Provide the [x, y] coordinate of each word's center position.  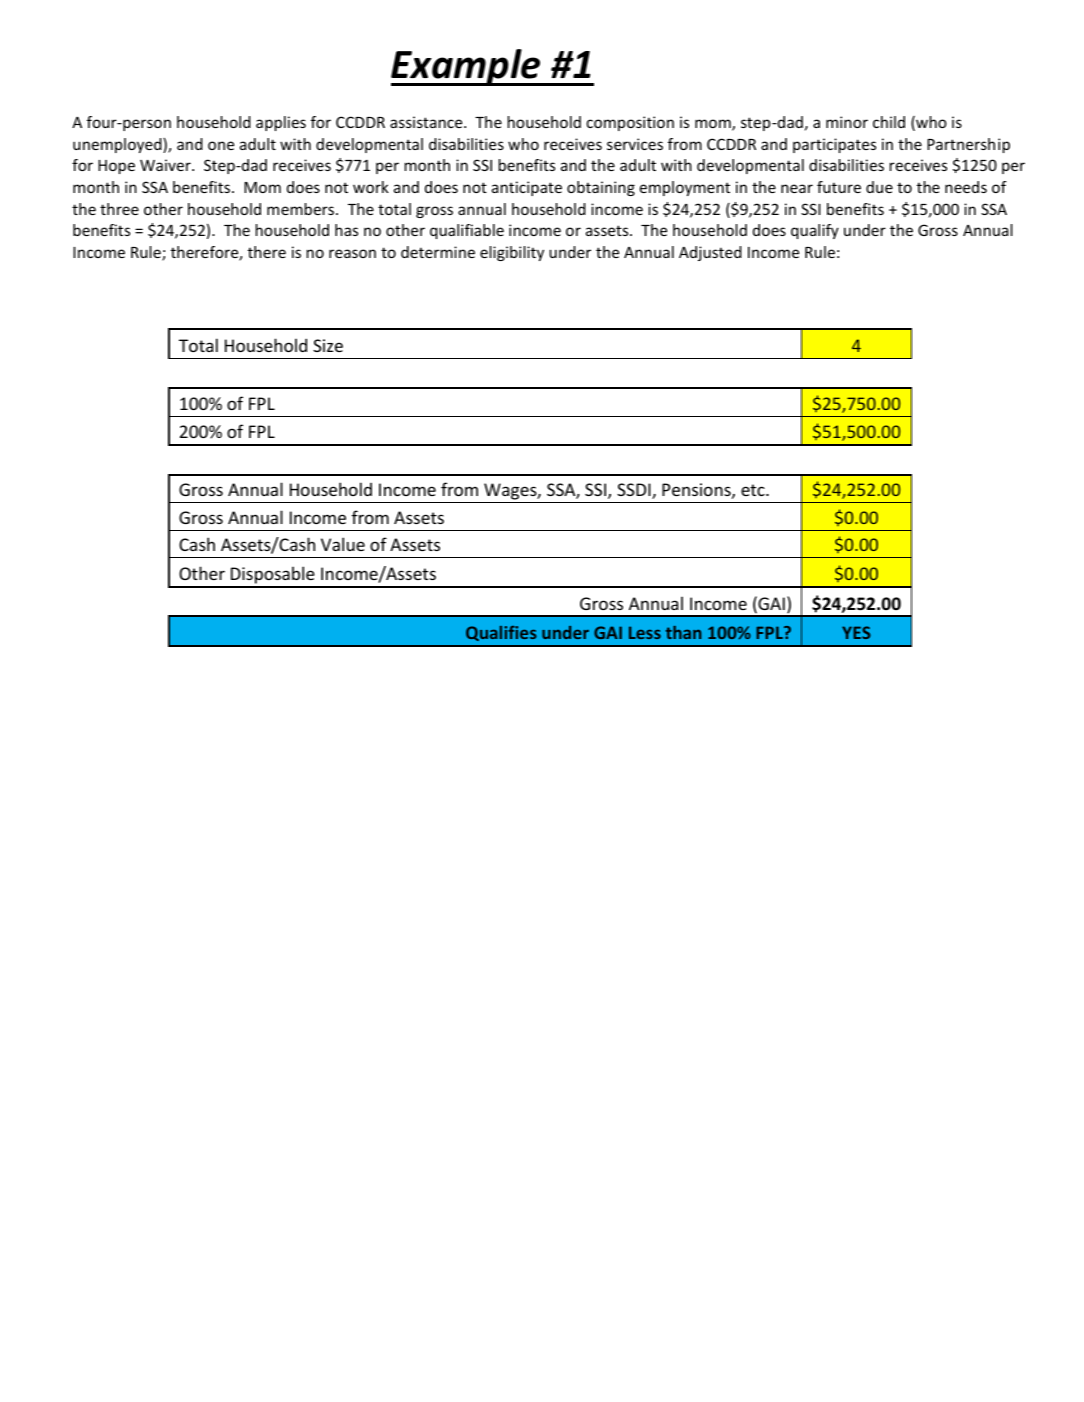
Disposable [273, 576]
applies [281, 123]
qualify [815, 231]
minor [847, 122]
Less [645, 632]
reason [352, 253]
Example [467, 67]
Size [328, 345]
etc [754, 490]
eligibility [512, 253]
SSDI [635, 491]
